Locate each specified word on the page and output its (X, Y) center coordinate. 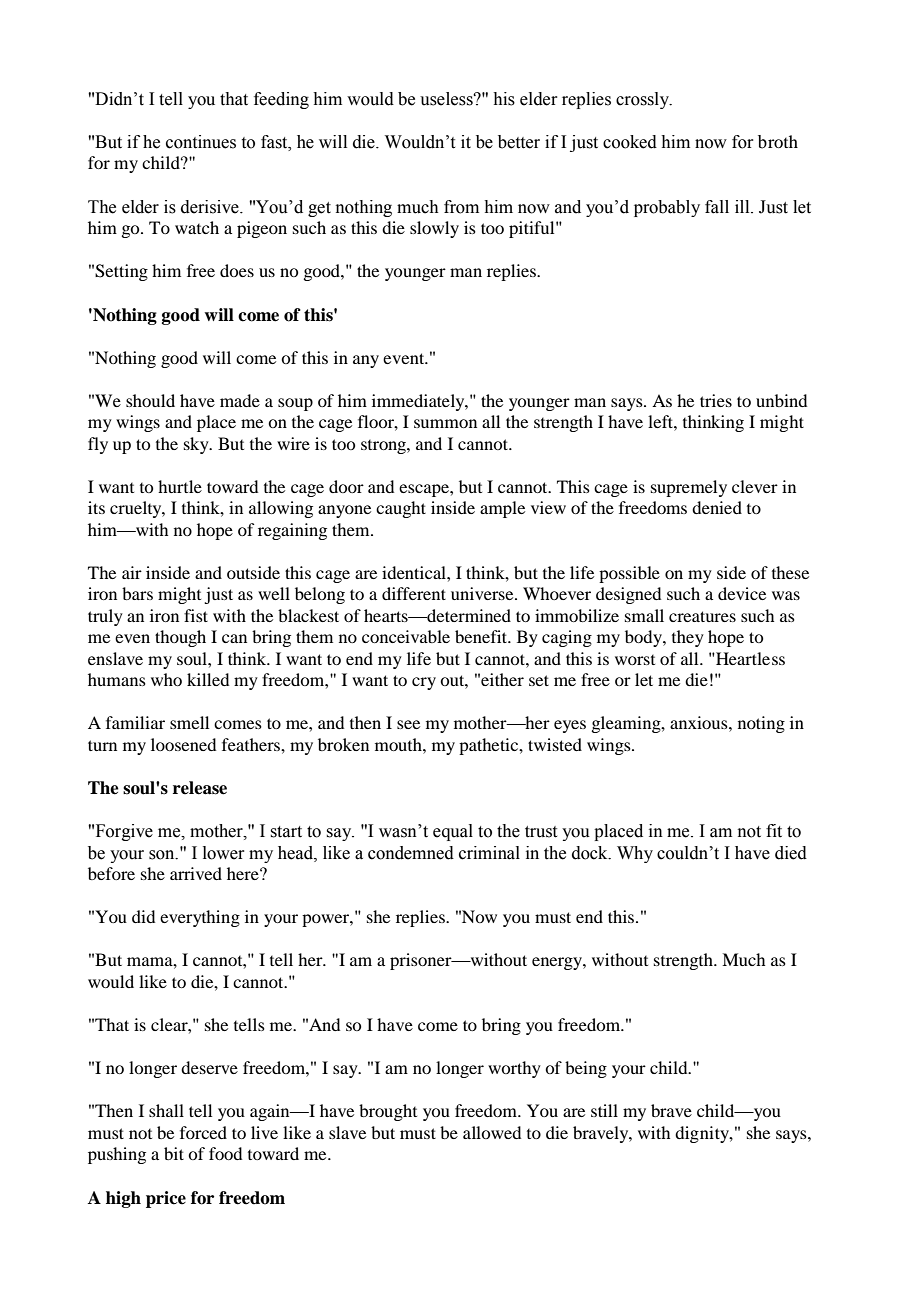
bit (174, 1153)
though (180, 638)
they (688, 638)
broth (778, 142)
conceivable (406, 636)
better (519, 142)
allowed (492, 1132)
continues (201, 142)
